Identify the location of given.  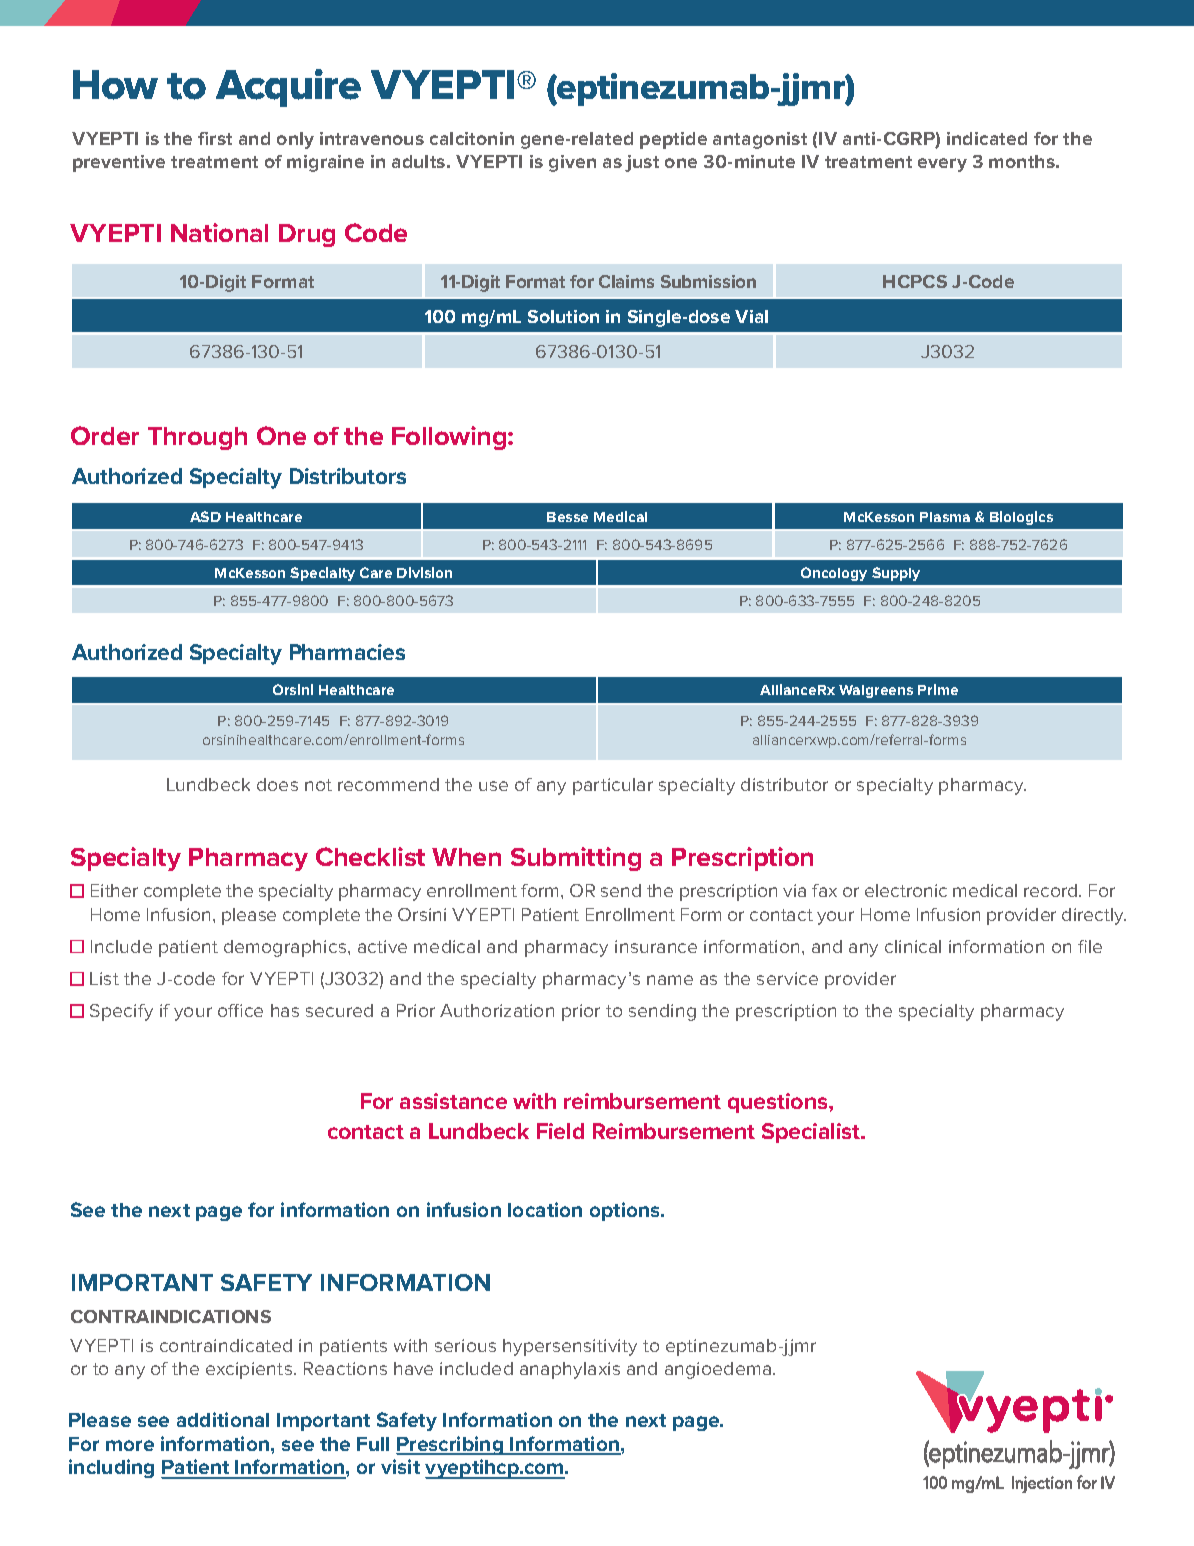
(572, 163).
